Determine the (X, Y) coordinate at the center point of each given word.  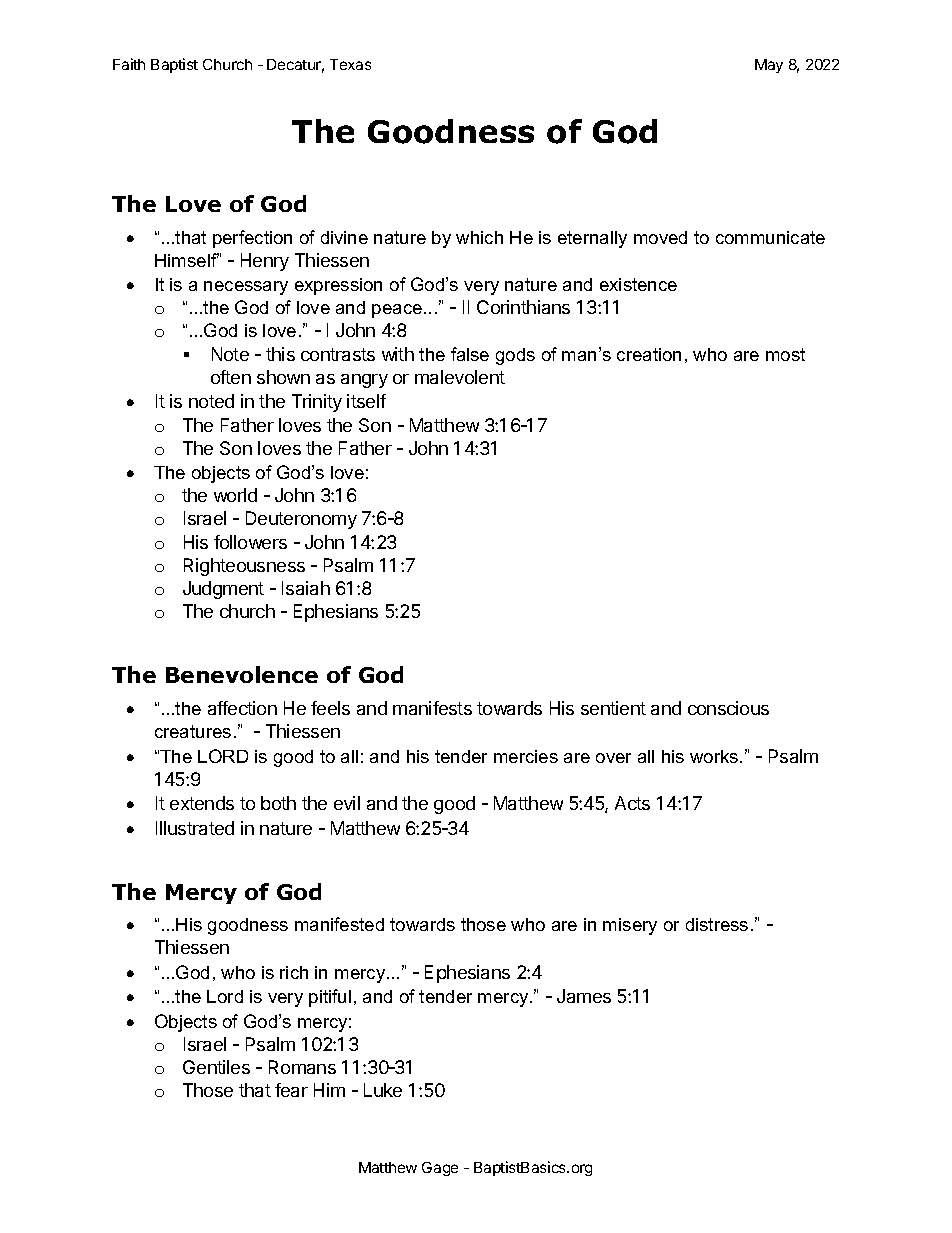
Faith (129, 64)
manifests (432, 708)
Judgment (223, 590)
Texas (350, 64)
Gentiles (216, 1067)
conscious (728, 708)
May (769, 66)
